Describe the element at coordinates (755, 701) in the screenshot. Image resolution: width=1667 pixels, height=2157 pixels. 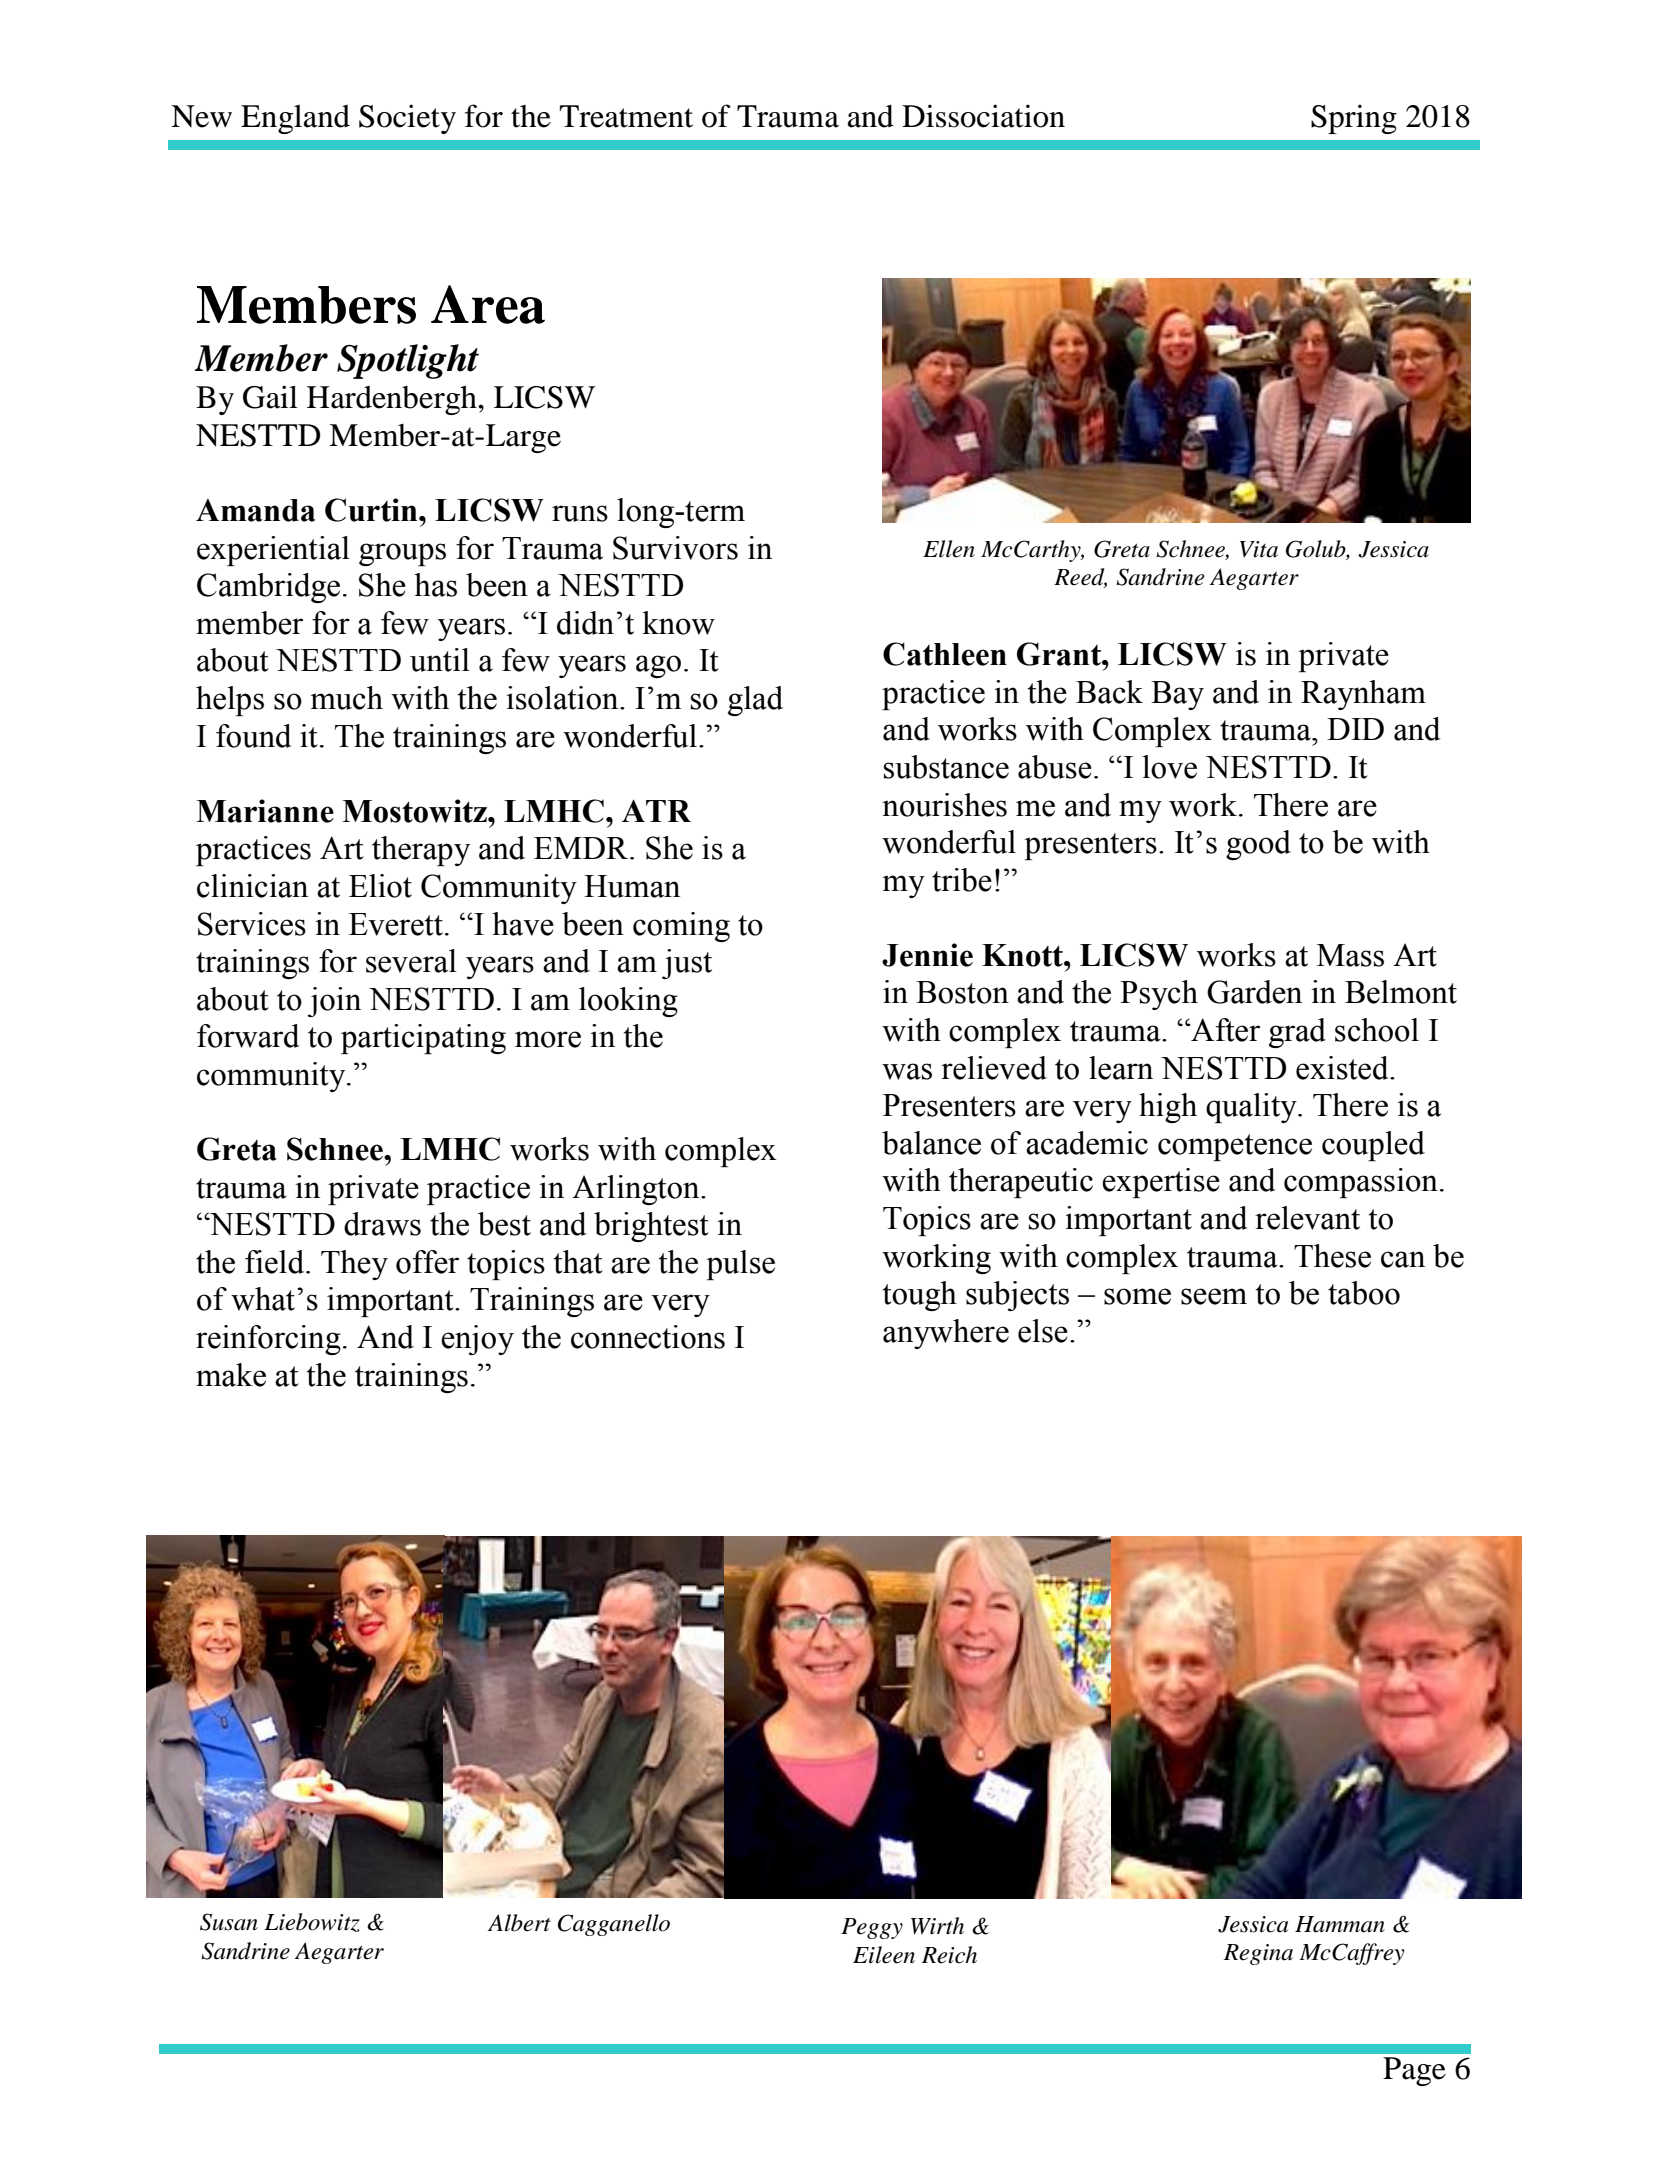
I see `glad` at that location.
